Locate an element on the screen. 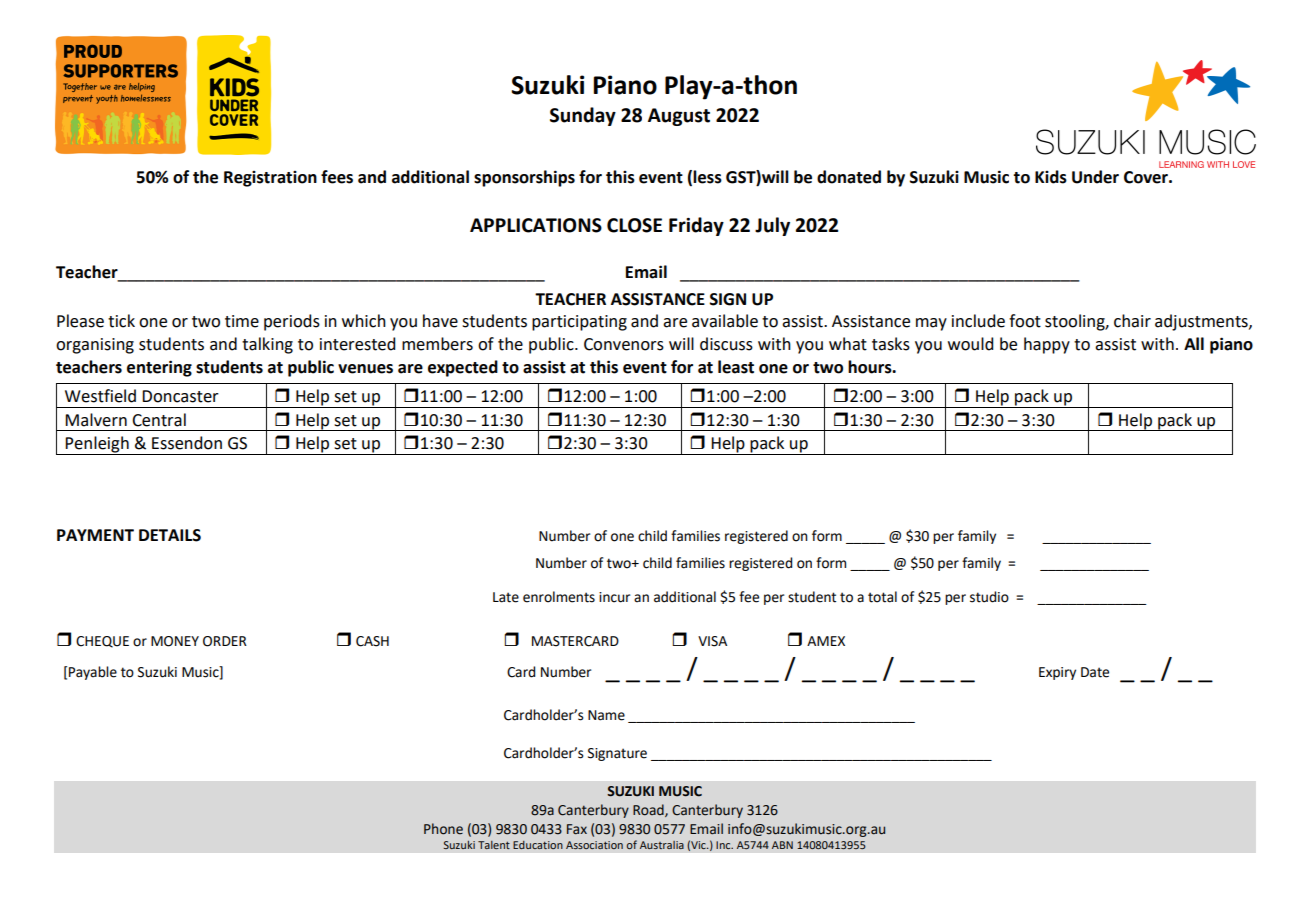 The width and height of the screenshot is (1308, 924). incur is located at coordinates (614, 597).
